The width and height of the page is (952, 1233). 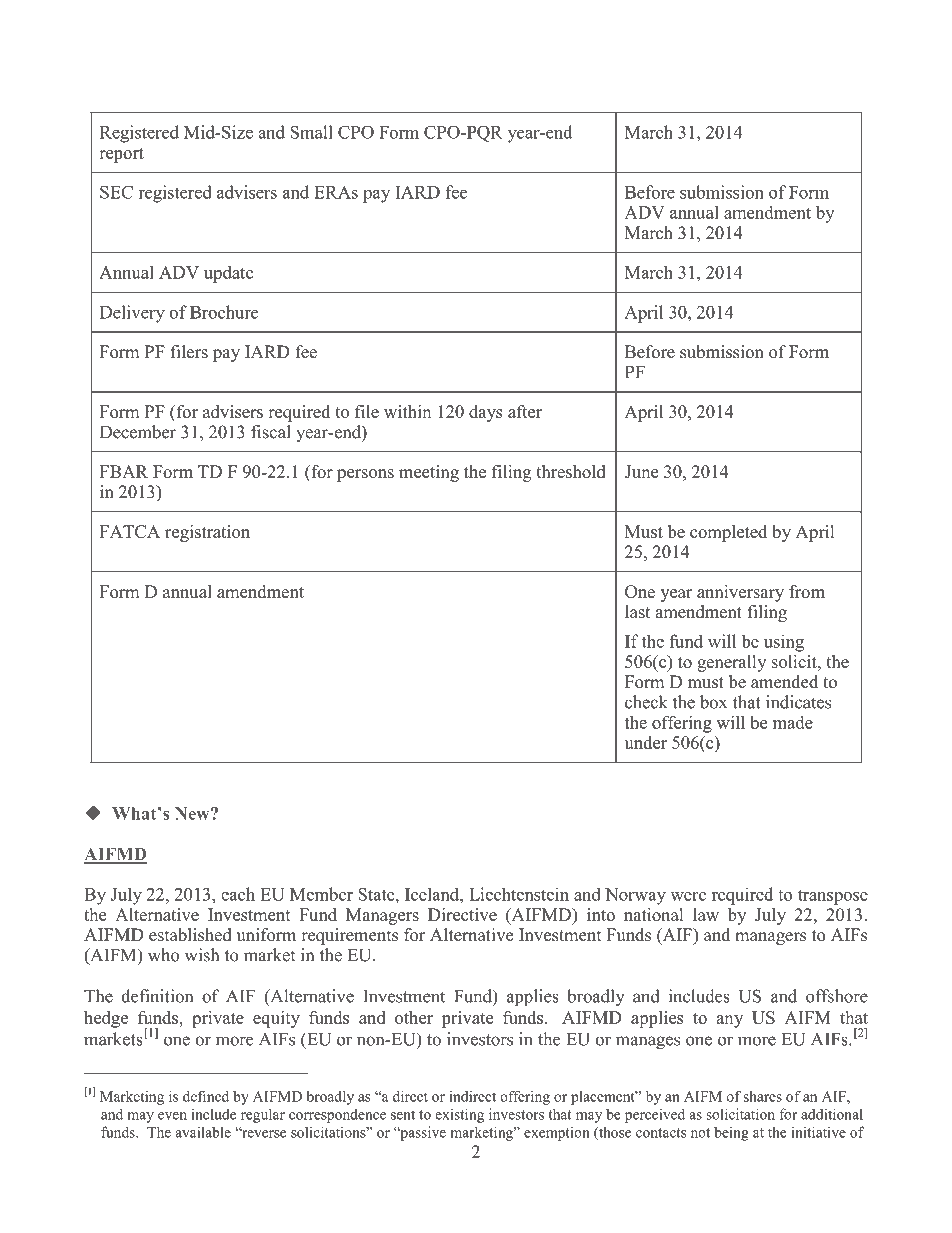 What do you see at coordinates (525, 411) in the page?
I see `after` at bounding box center [525, 411].
